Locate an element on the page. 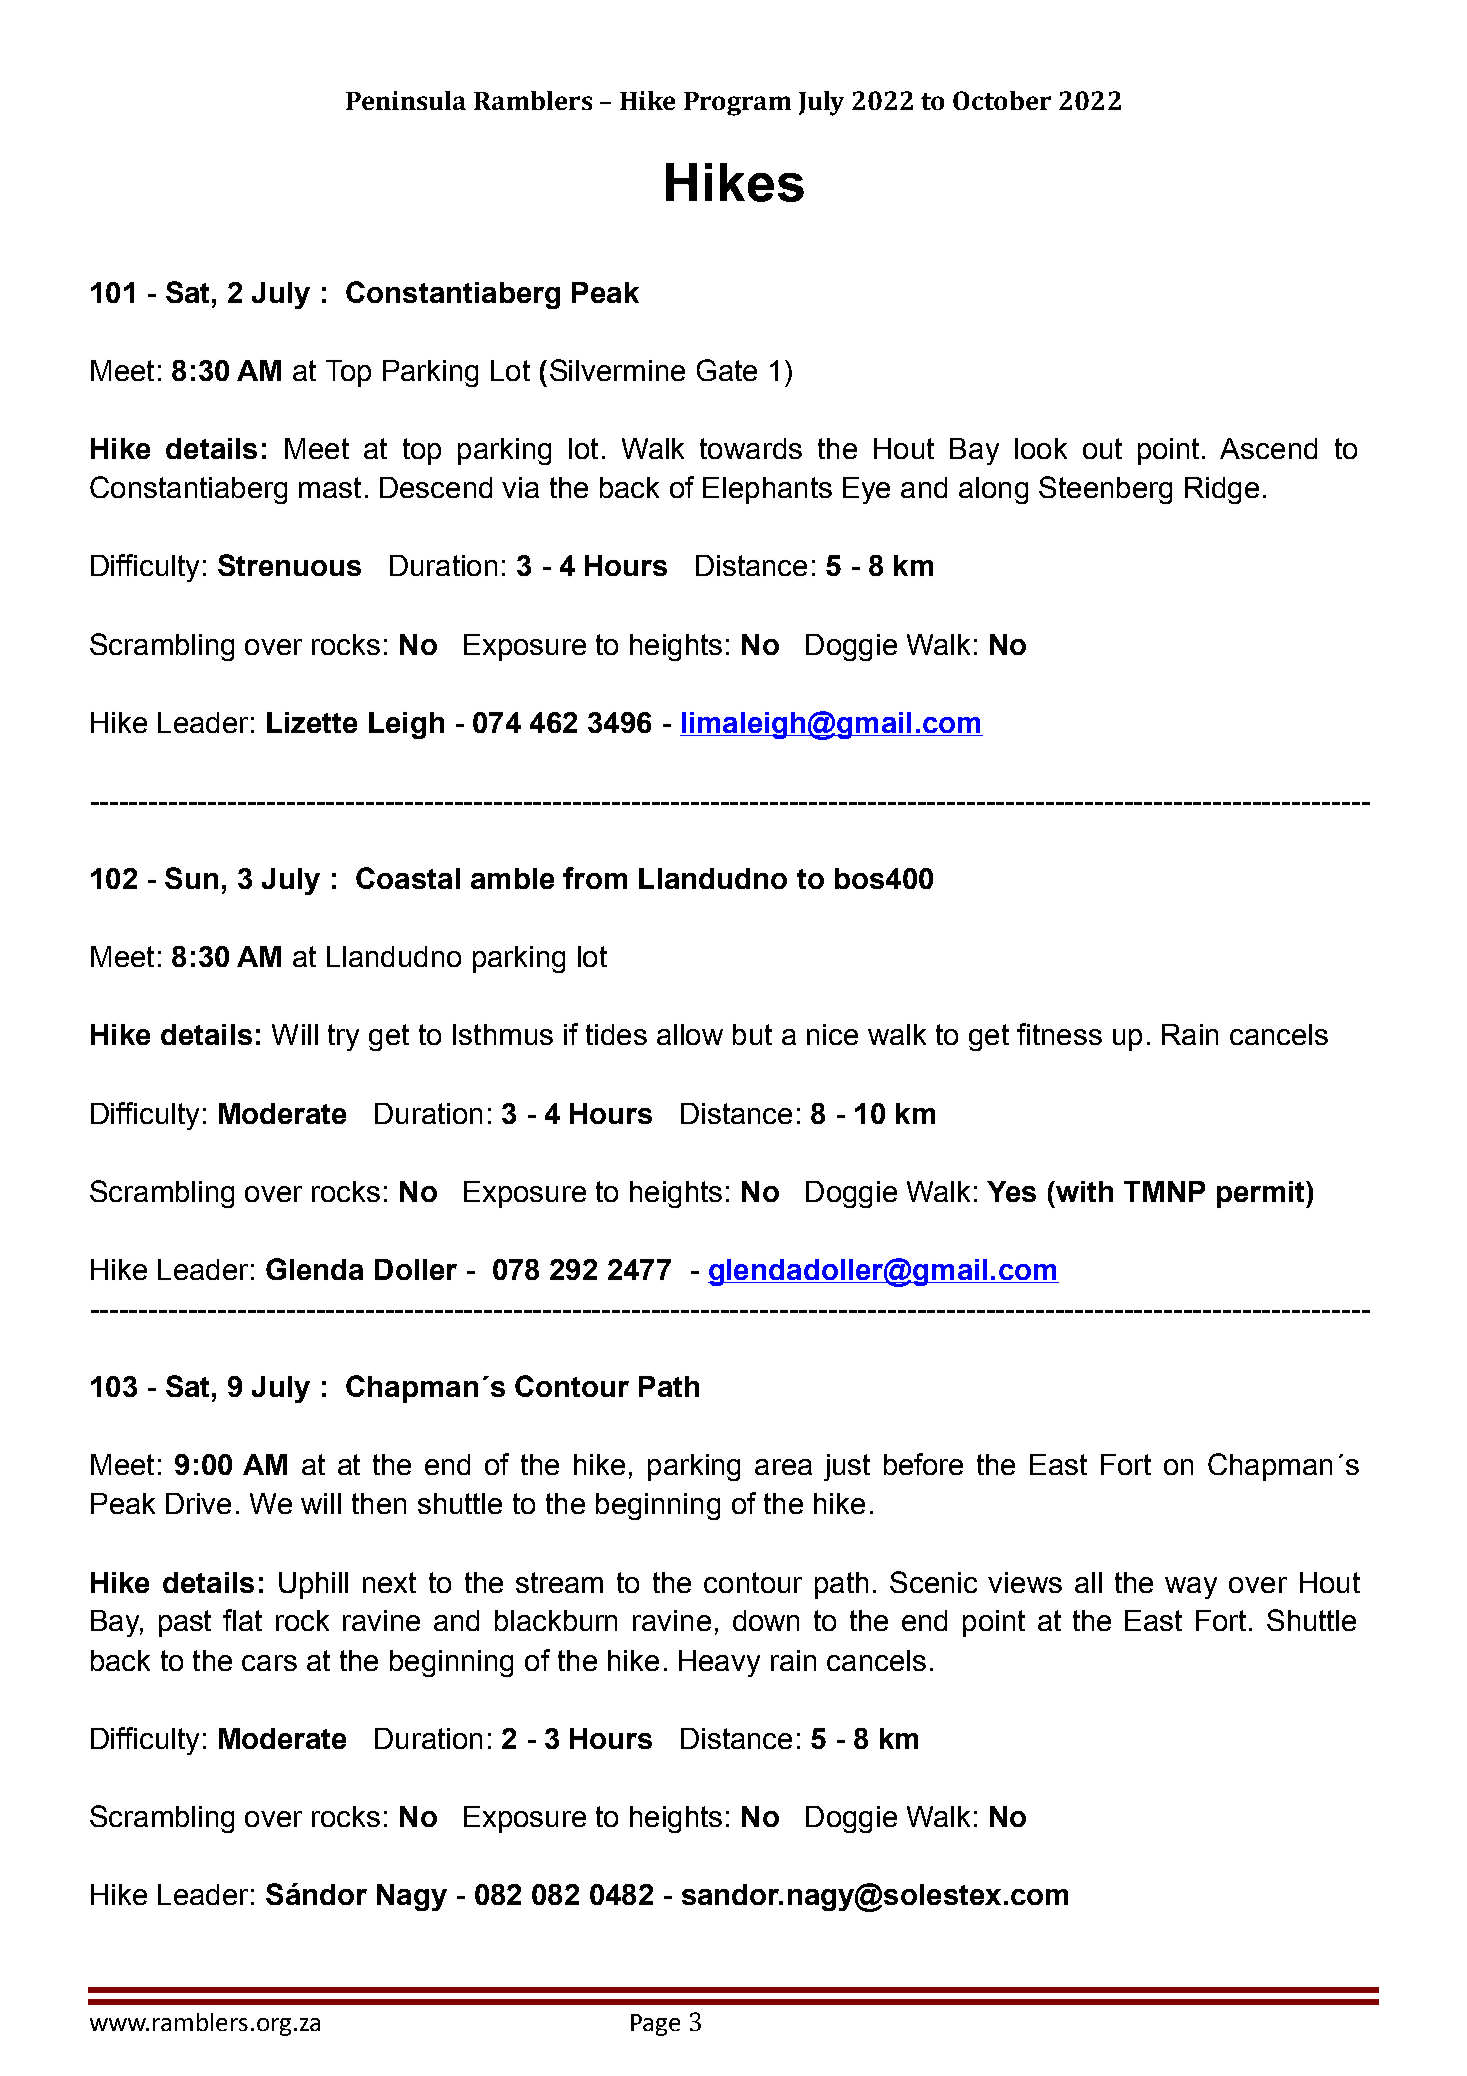  Page is located at coordinates (655, 2025).
